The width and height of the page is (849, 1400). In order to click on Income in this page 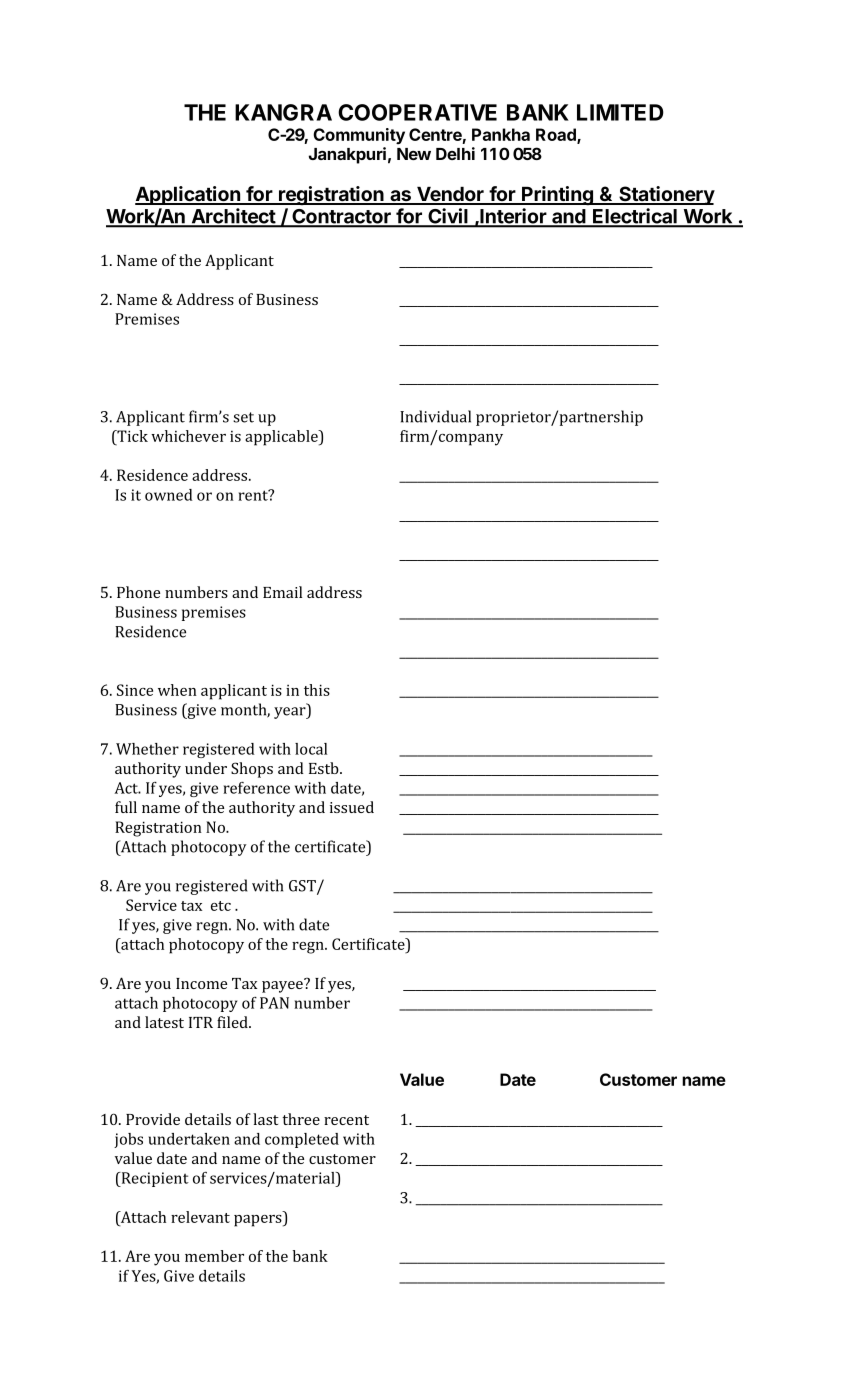, I will do `click(201, 983)`.
